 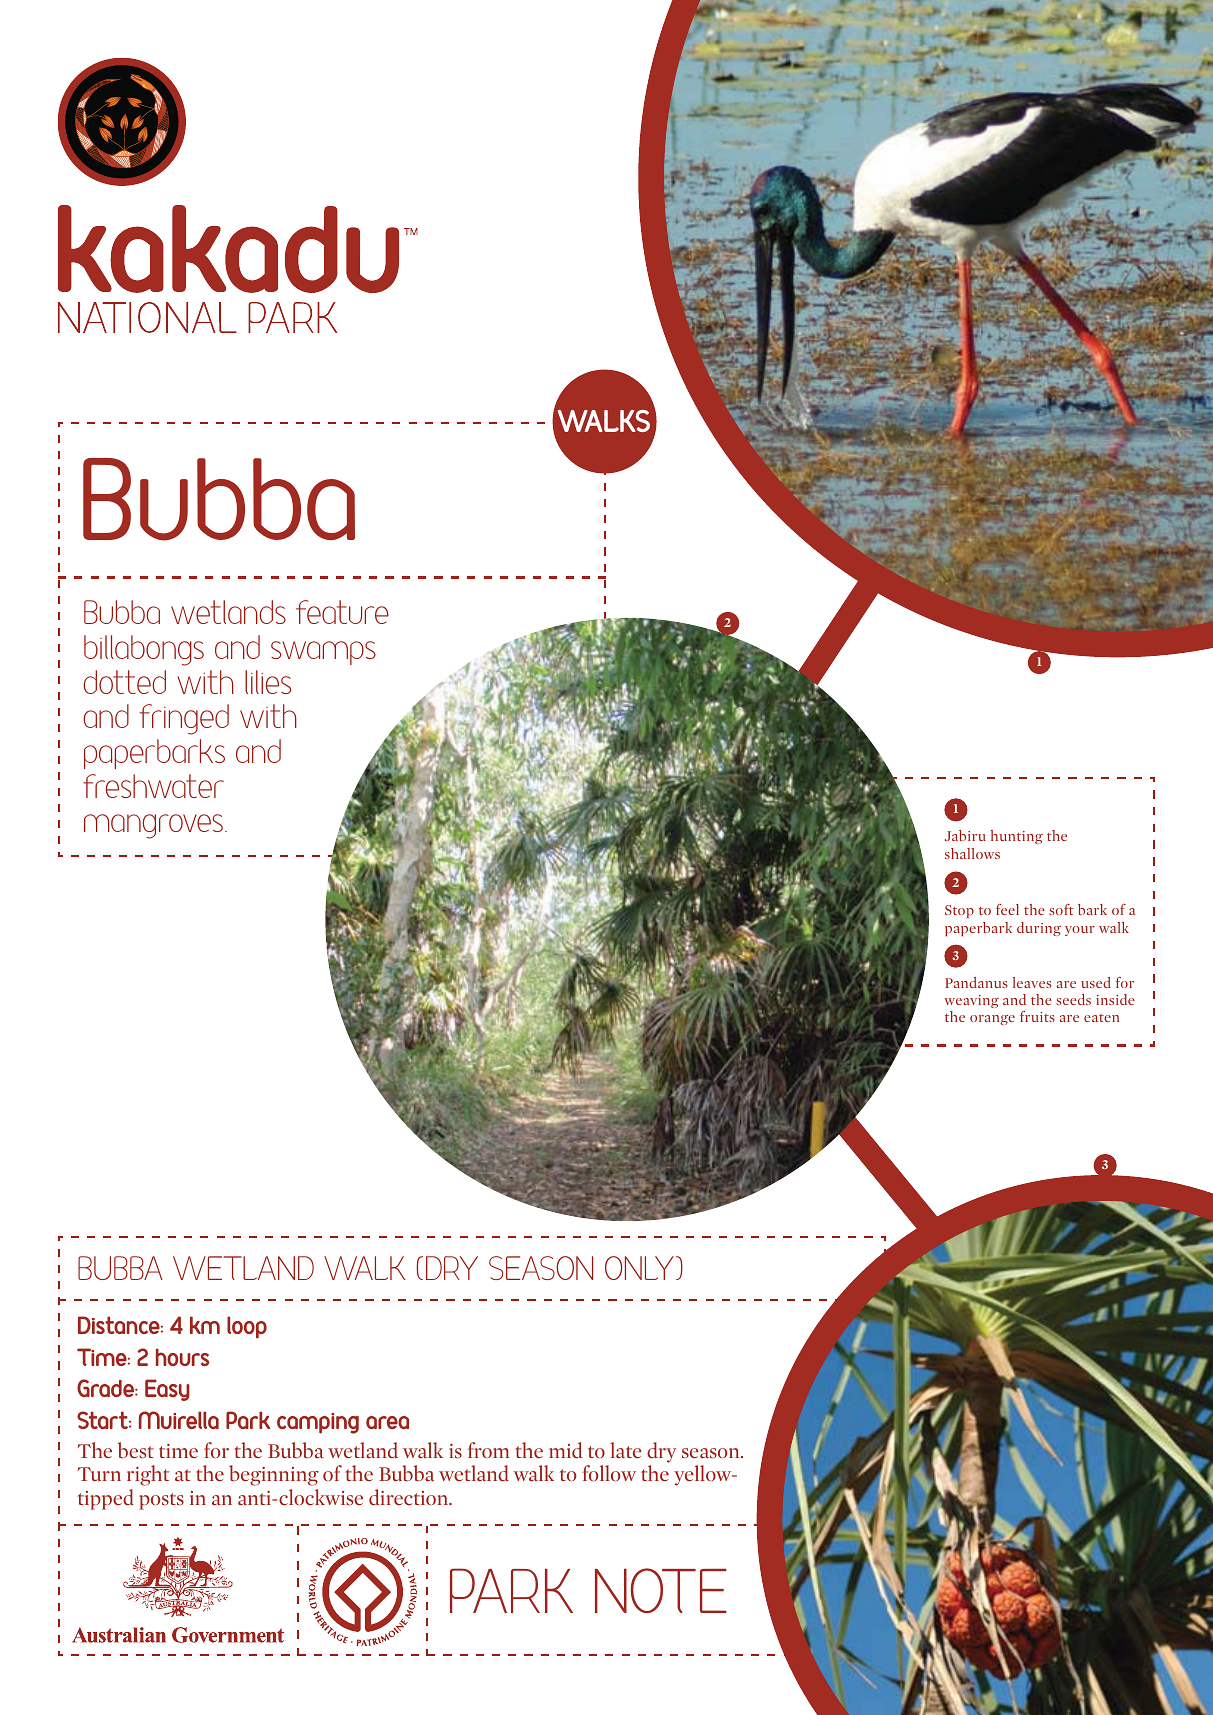 I want to click on seeds, so click(x=1073, y=999).
